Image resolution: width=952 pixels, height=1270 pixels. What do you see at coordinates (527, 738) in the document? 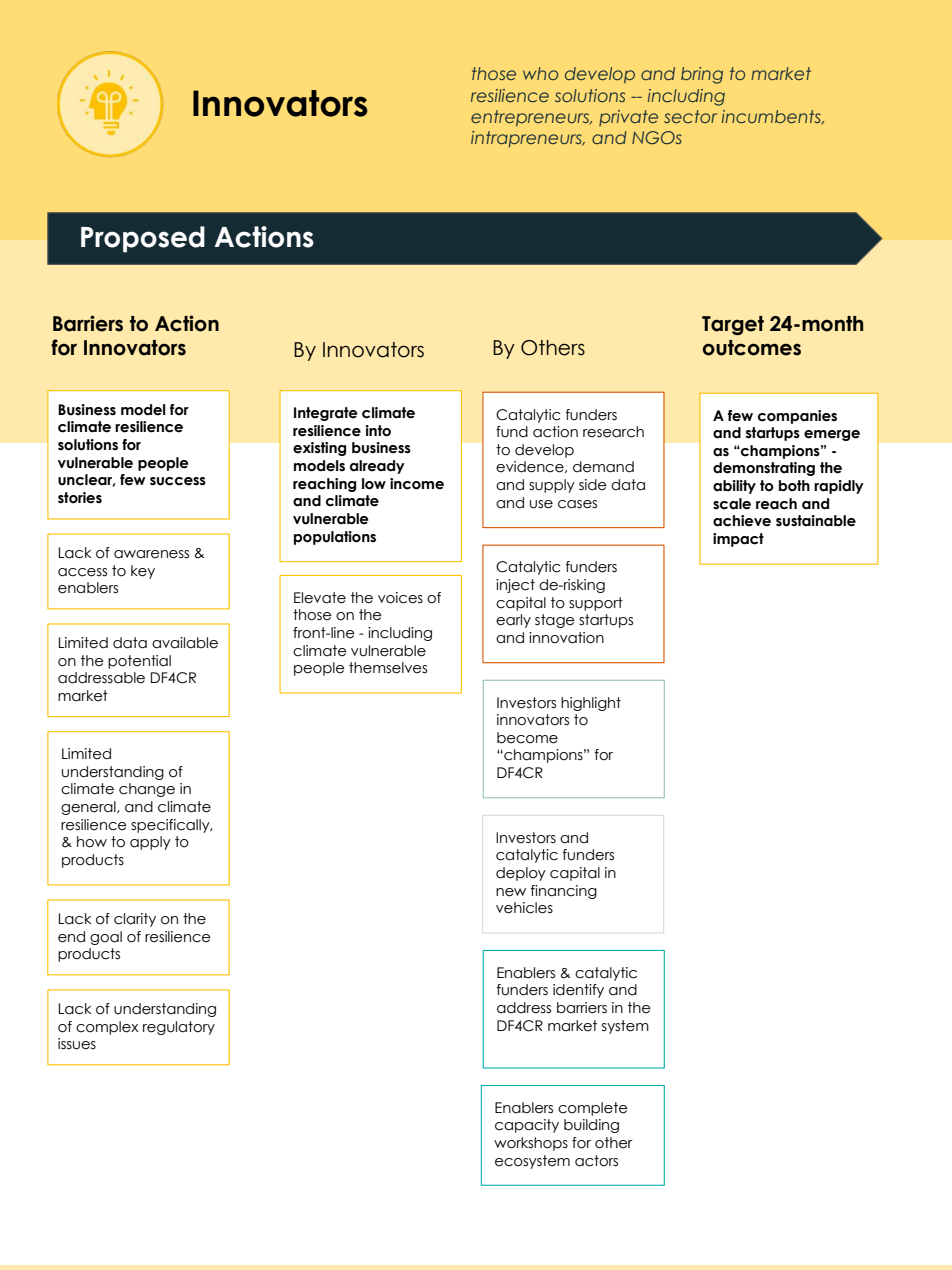
I see `become` at bounding box center [527, 738].
